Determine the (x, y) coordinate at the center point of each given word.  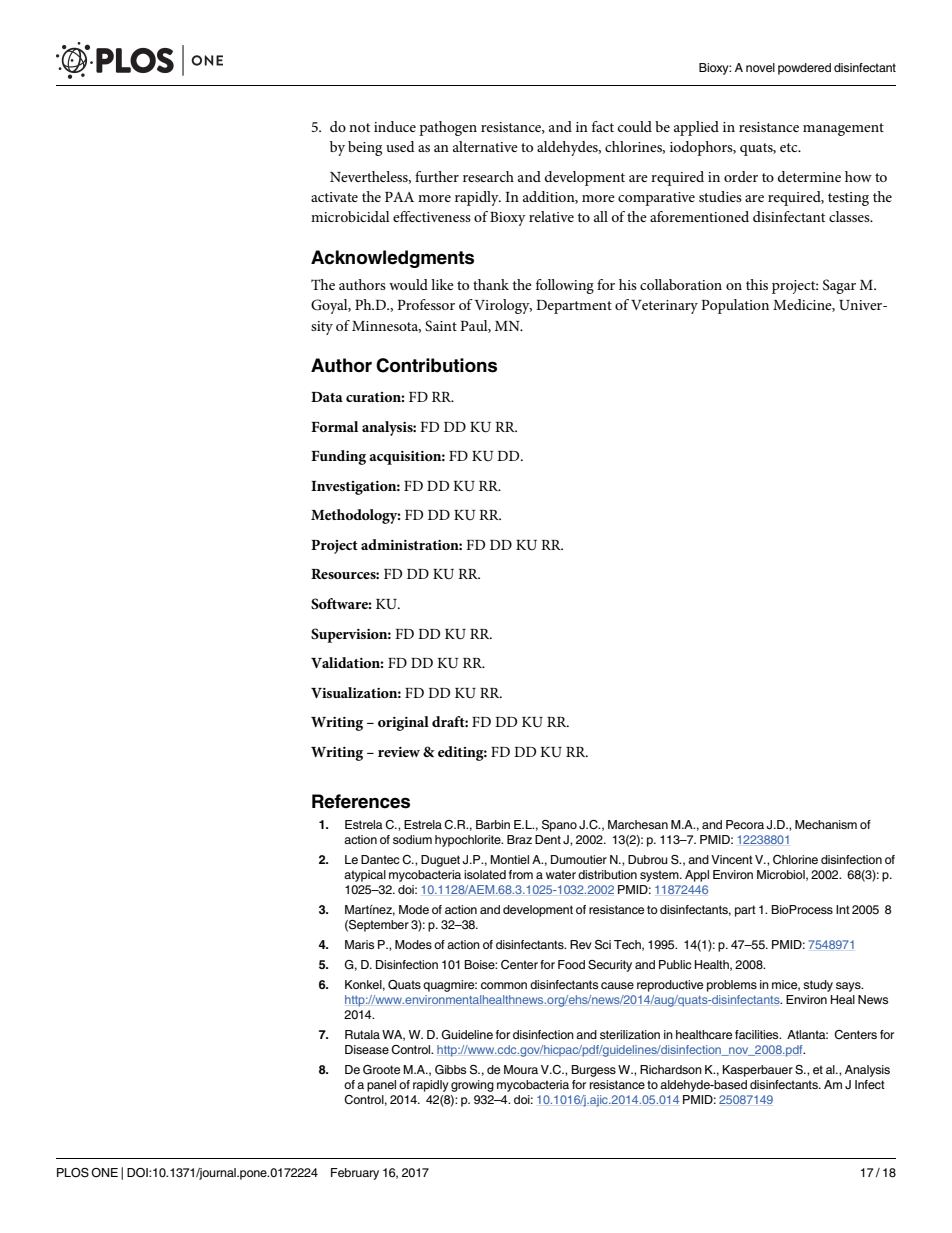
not (359, 127)
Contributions (436, 365)
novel (760, 67)
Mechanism (826, 824)
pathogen (448, 128)
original (403, 723)
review (399, 752)
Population (735, 306)
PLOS (73, 1173)
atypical (365, 876)
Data (327, 397)
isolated (485, 874)
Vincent (732, 859)
